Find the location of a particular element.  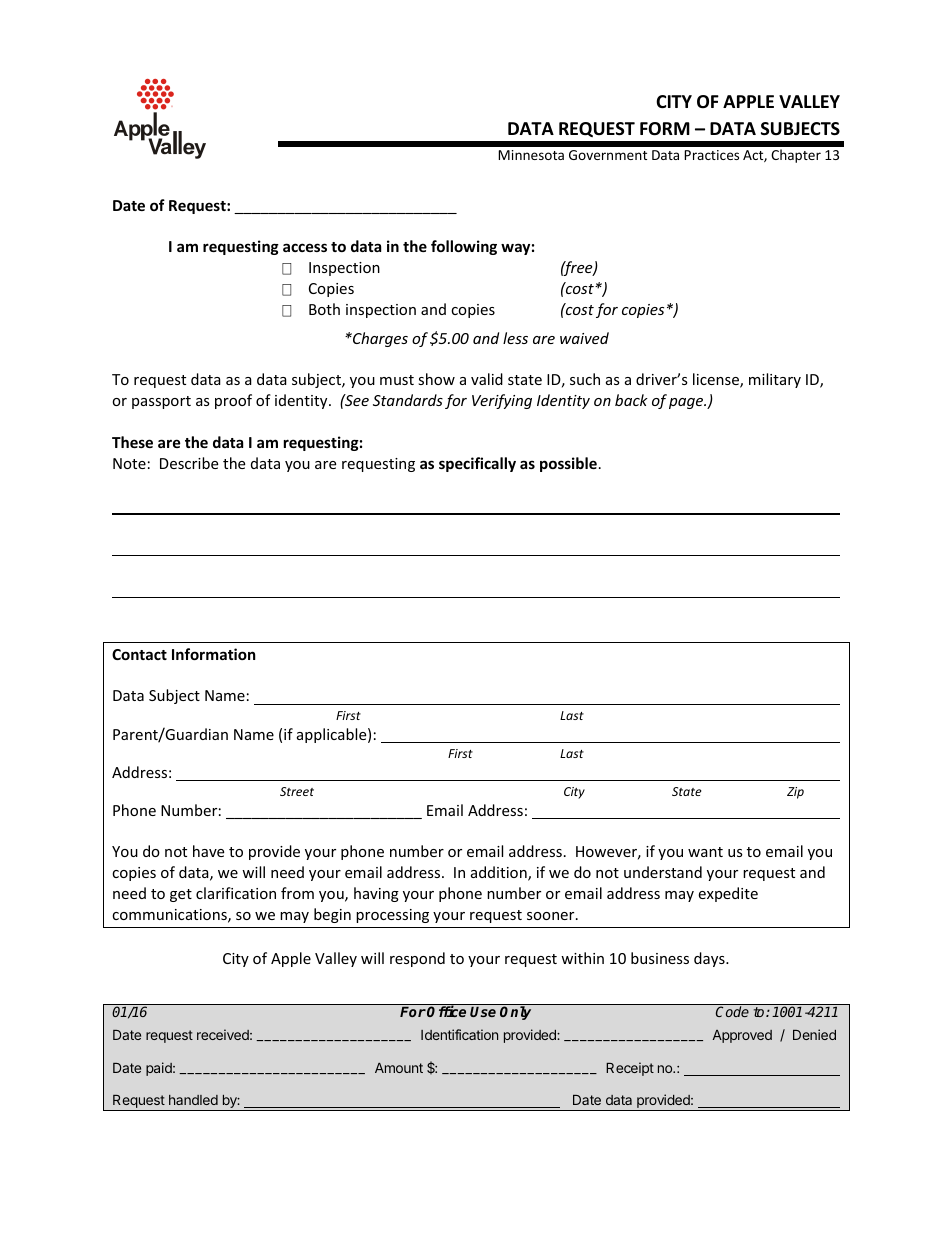

handled is located at coordinates (193, 1100).
